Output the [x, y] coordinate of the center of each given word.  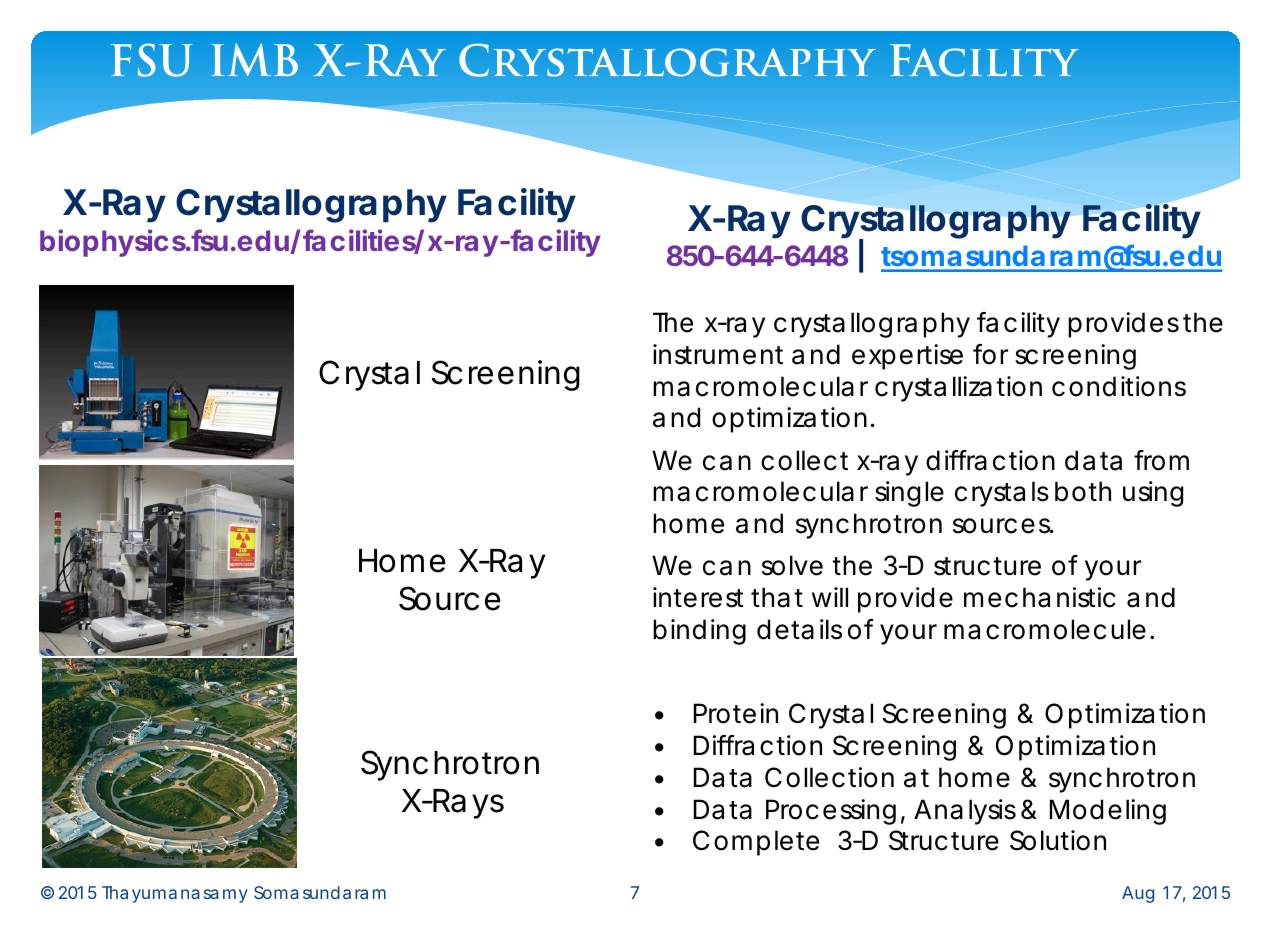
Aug [1138, 894]
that [777, 597]
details [799, 629]
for [990, 354]
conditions [1119, 386]
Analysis [965, 812]
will [830, 597]
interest [698, 597]
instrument [718, 354]
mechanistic [1040, 597]
